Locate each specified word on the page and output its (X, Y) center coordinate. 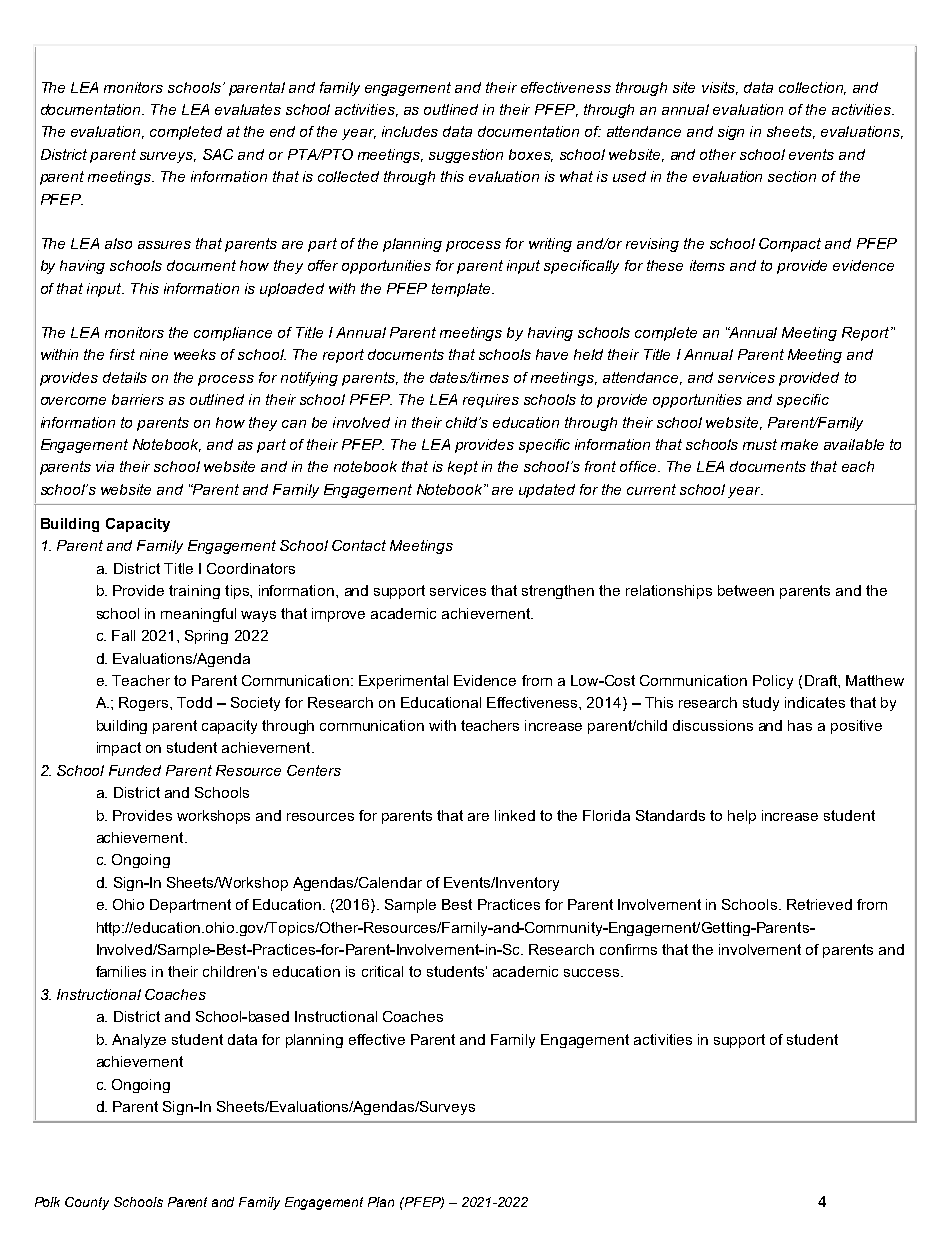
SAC (218, 154)
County (87, 1203)
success (593, 973)
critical (382, 971)
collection (812, 88)
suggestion (466, 156)
